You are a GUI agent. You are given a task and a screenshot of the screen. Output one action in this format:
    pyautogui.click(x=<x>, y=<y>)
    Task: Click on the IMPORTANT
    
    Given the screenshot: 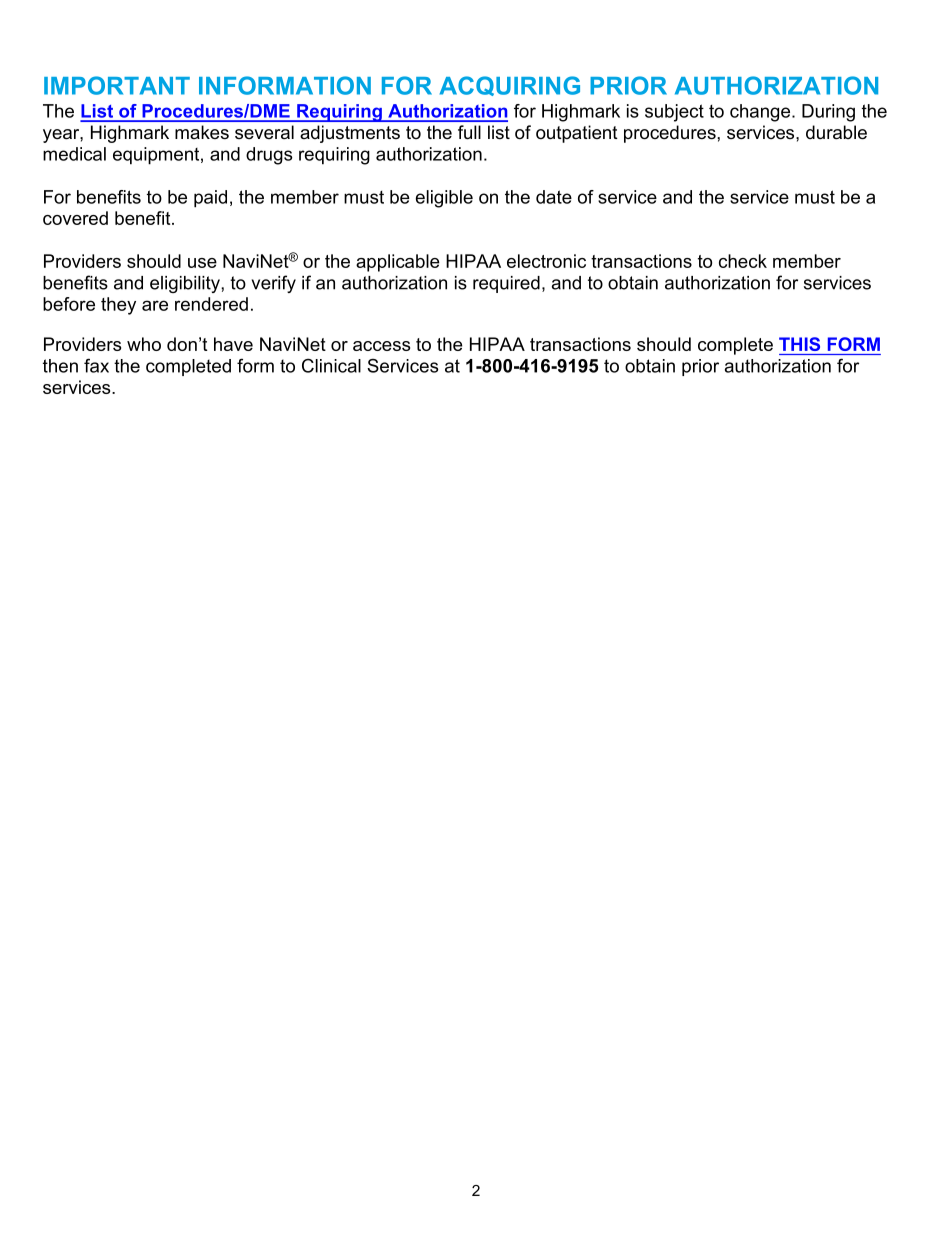 What is the action you would take?
    pyautogui.click(x=117, y=85)
